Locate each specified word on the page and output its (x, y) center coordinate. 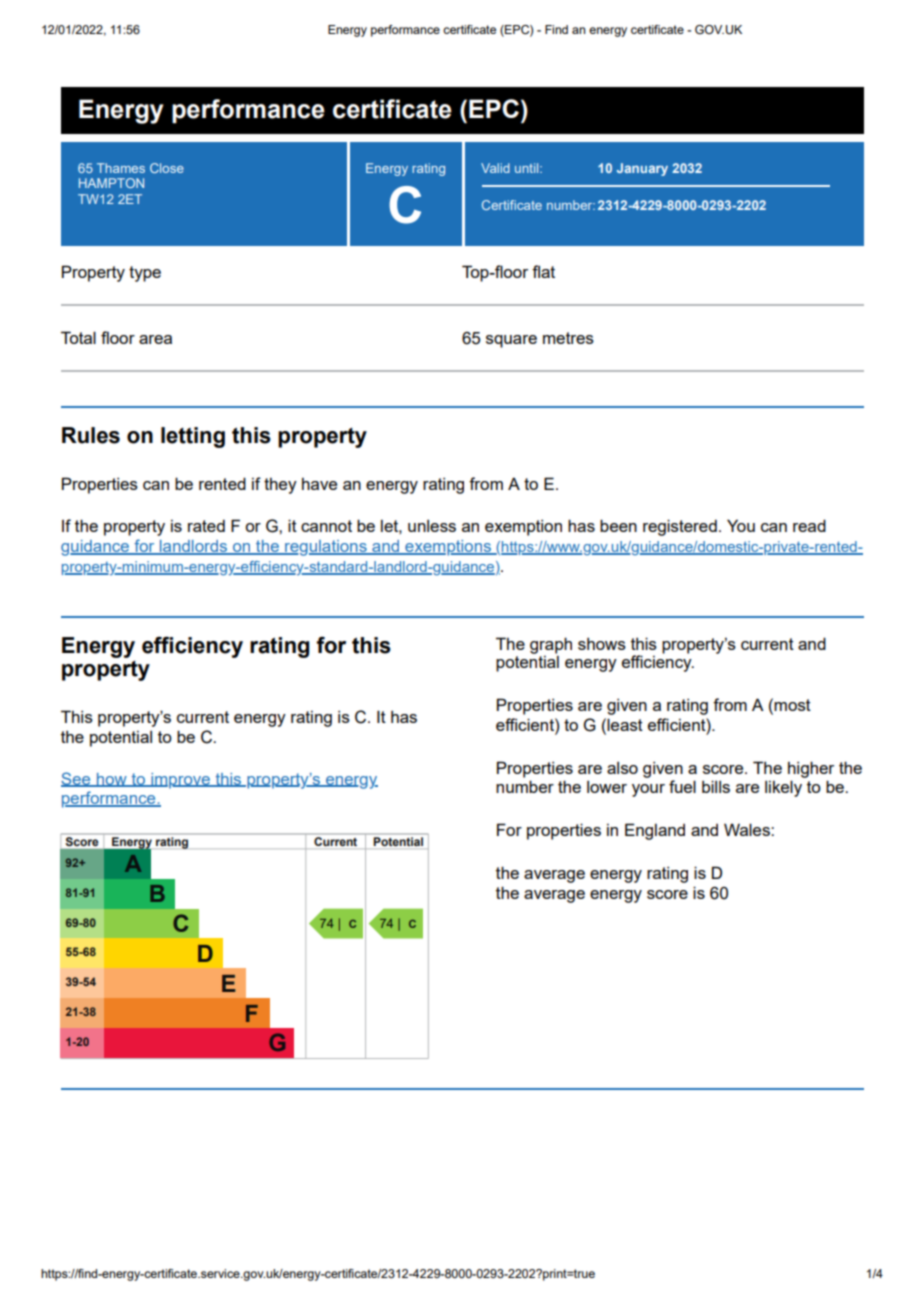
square (511, 341)
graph (551, 645)
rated (206, 526)
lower (607, 787)
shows (602, 644)
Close (167, 168)
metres (568, 338)
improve (180, 781)
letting (193, 437)
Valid (495, 168)
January (642, 169)
